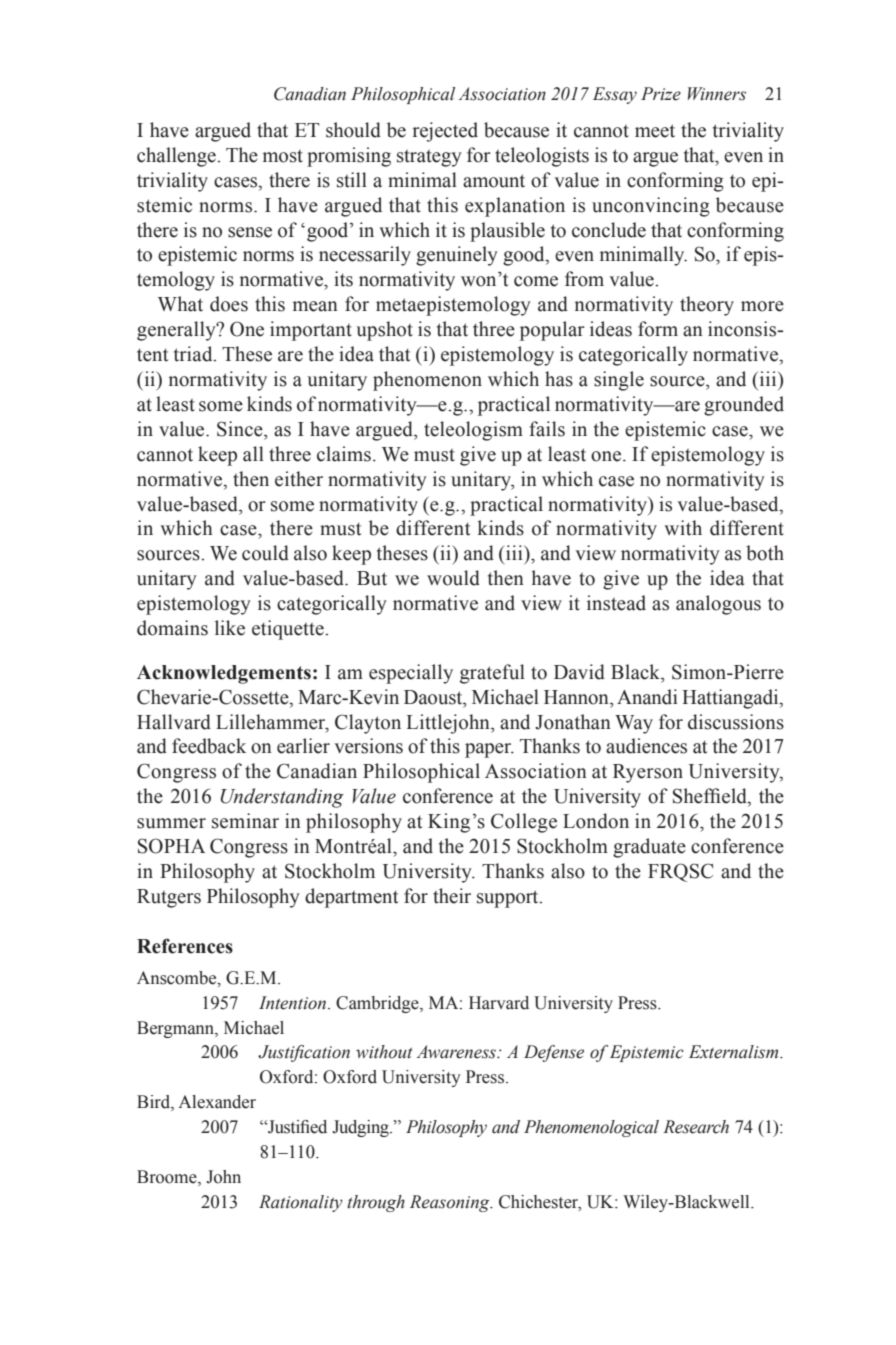  Describe the element at coordinates (655, 131) in the screenshot. I see `meet` at that location.
